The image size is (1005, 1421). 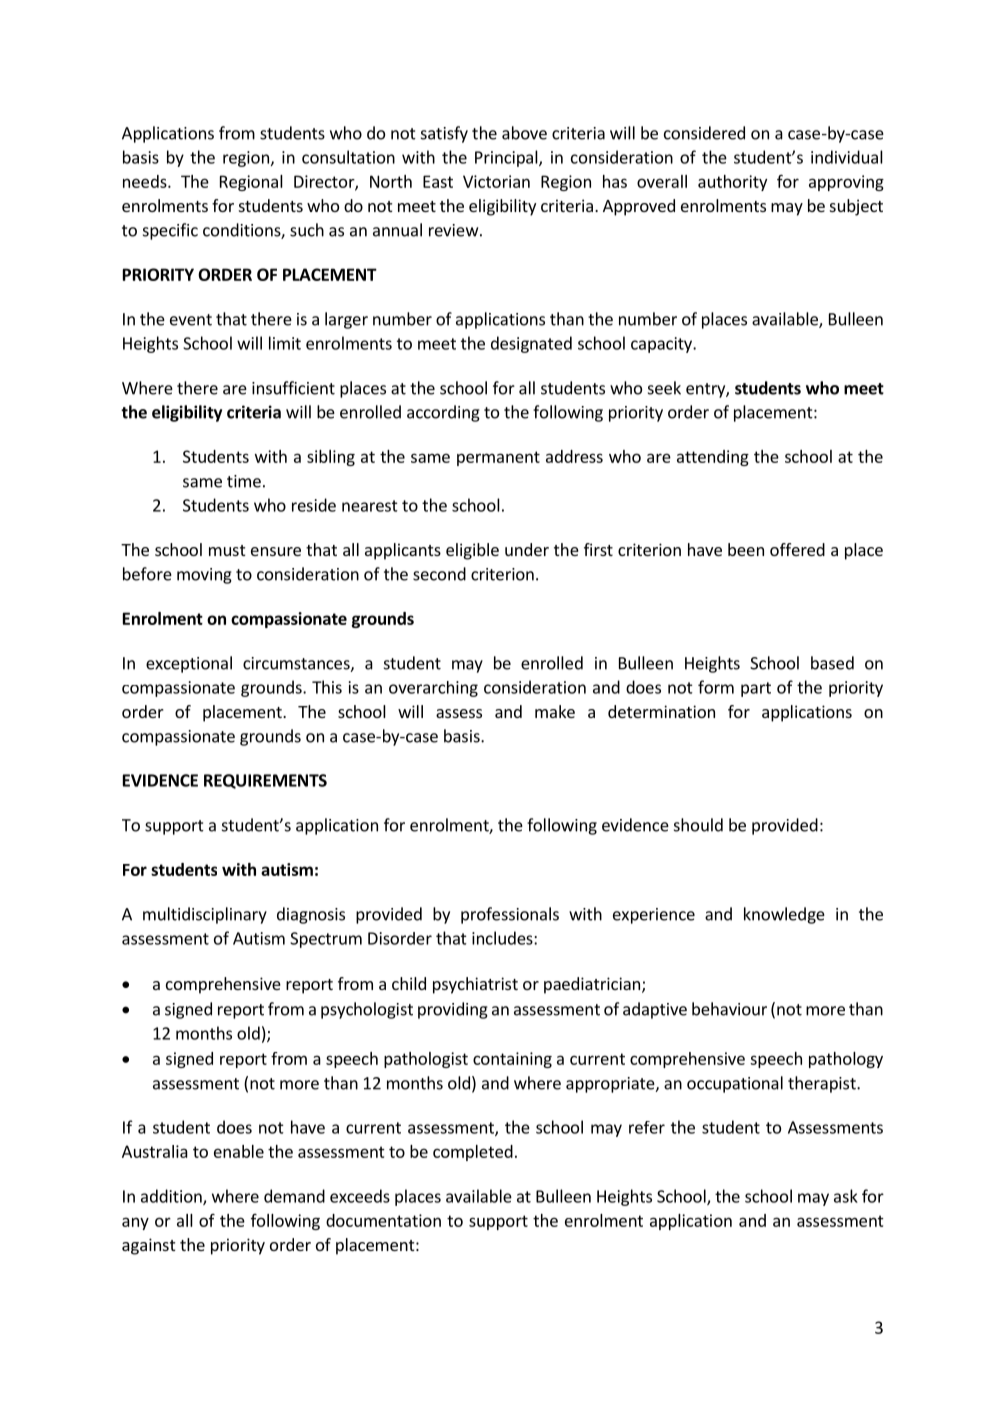 I want to click on addition, so click(x=172, y=1197).
